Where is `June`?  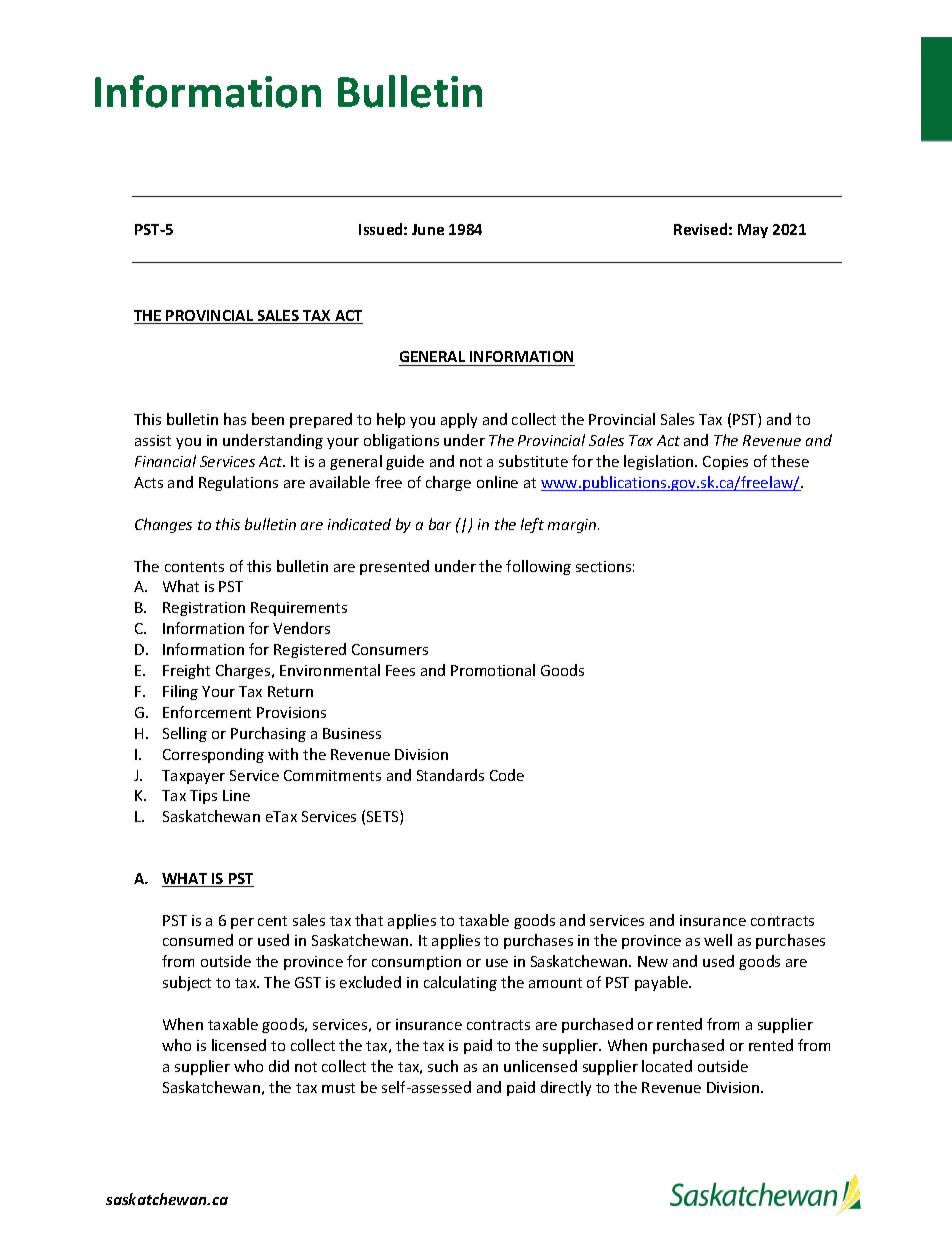 June is located at coordinates (428, 229).
